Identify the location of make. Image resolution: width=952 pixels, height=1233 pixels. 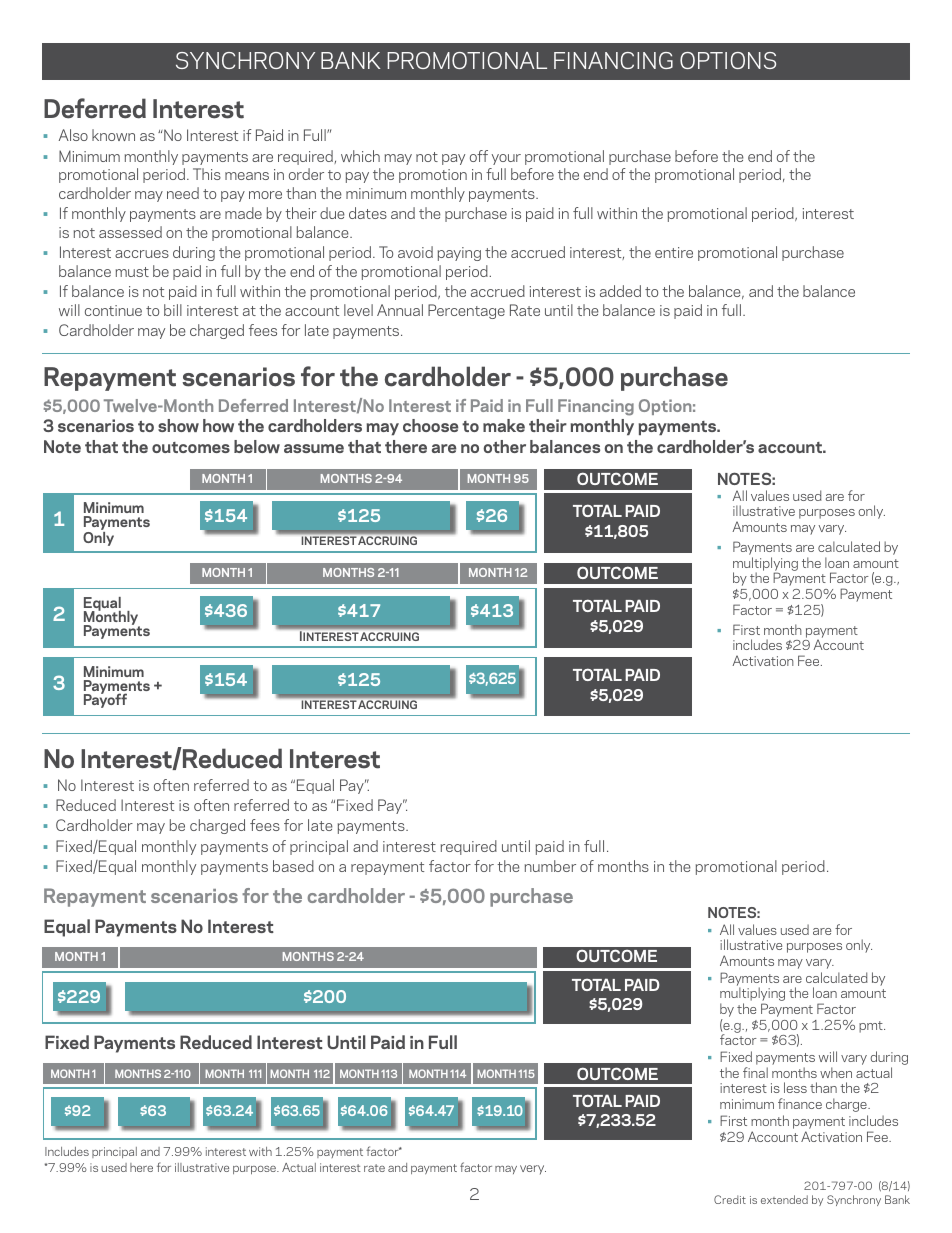
(504, 425).
